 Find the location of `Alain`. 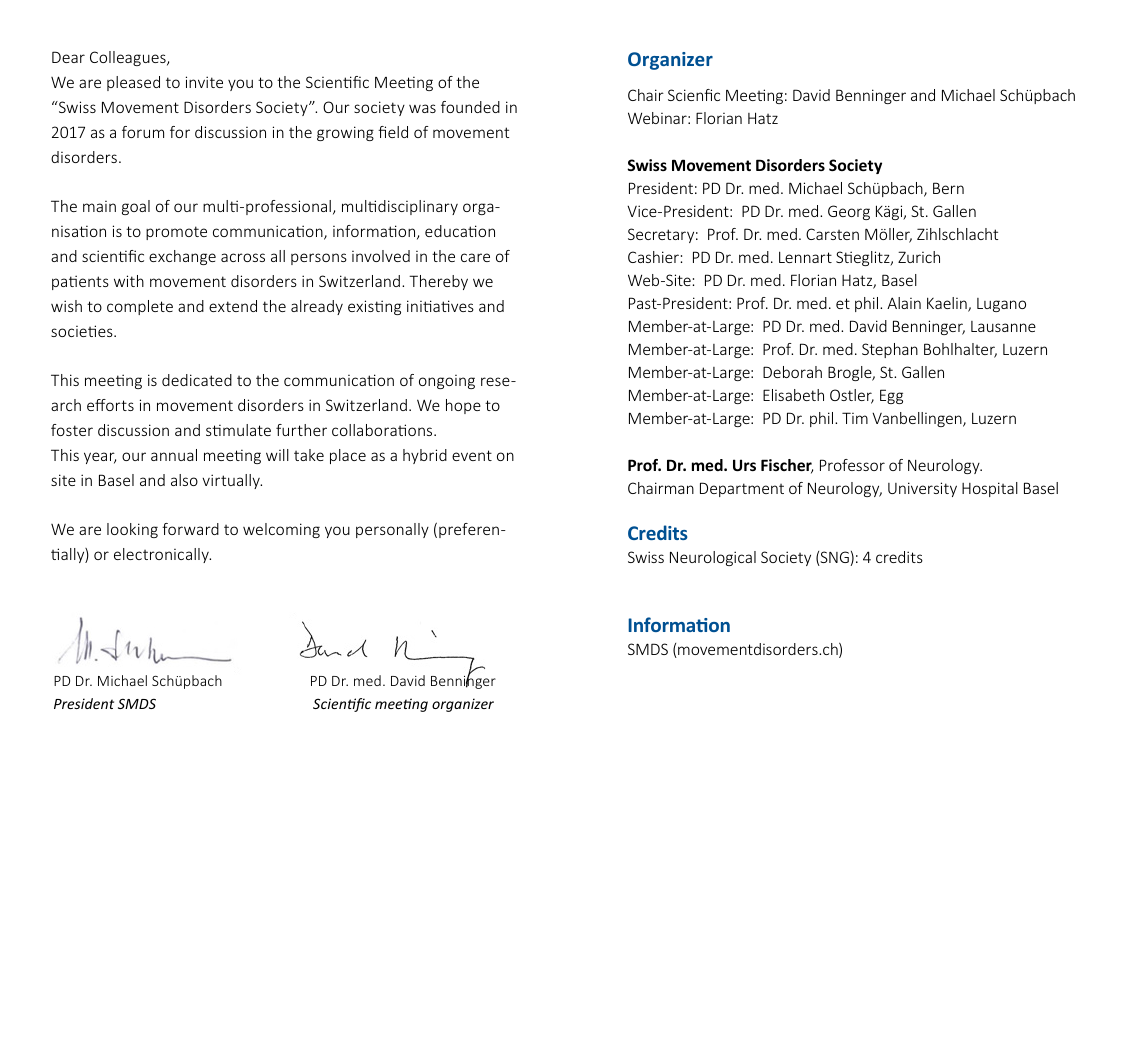

Alain is located at coordinates (904, 303).
